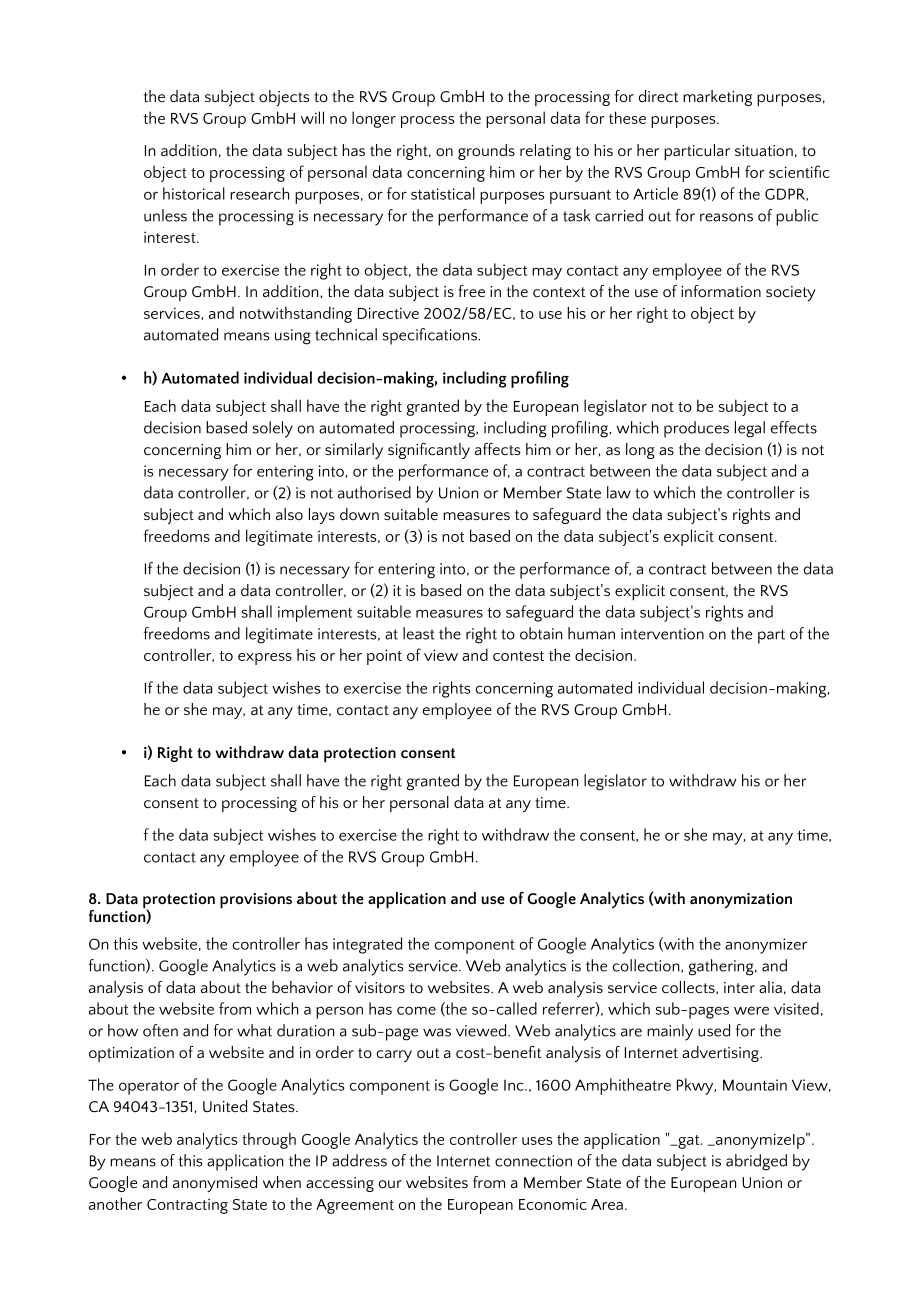 This document has width=924, height=1308. What do you see at coordinates (419, 633) in the document?
I see `least` at bounding box center [419, 633].
